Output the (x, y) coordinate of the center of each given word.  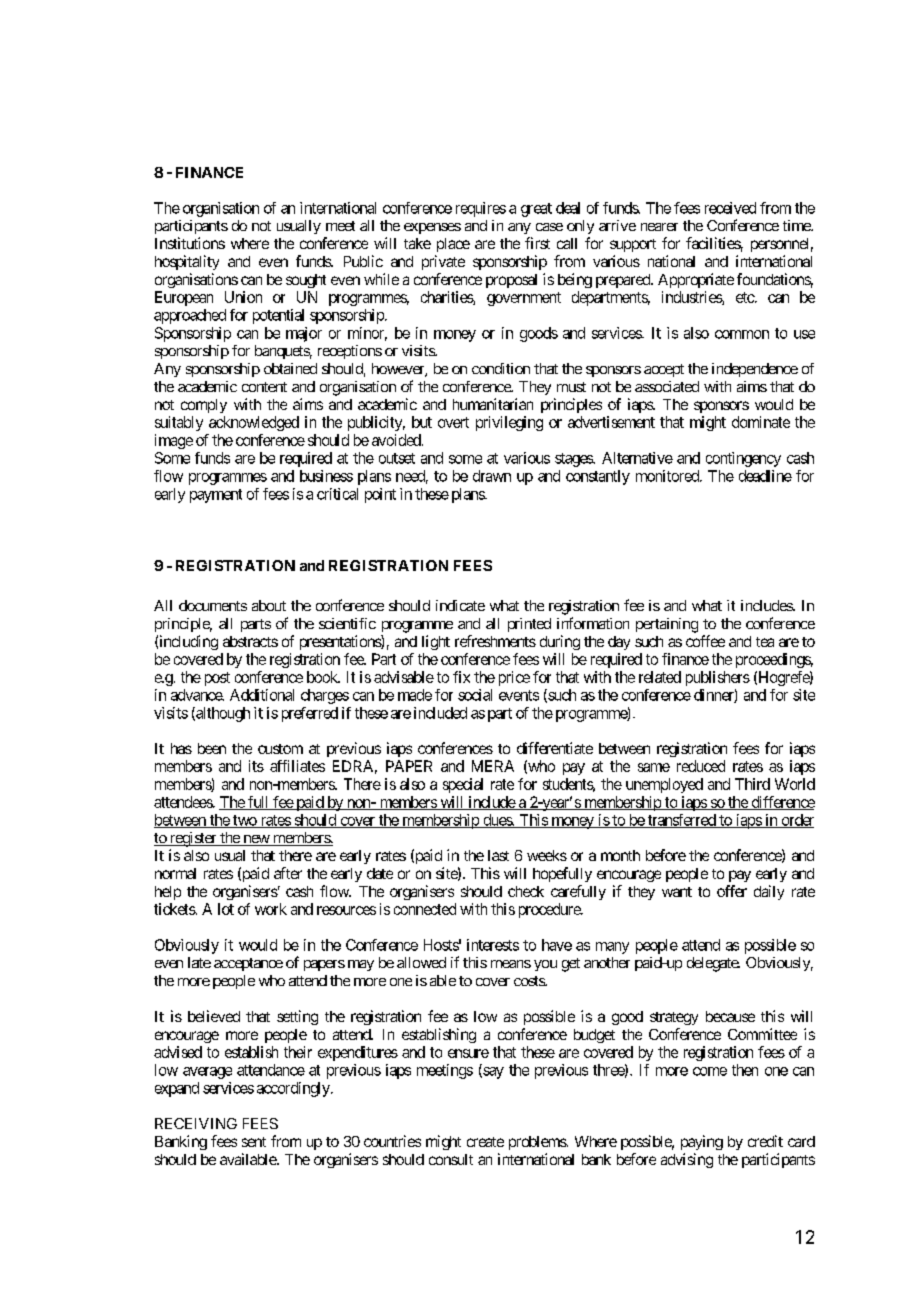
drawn (492, 476)
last (498, 855)
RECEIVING (196, 1123)
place (453, 245)
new (256, 840)
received (730, 208)
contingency (743, 459)
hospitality (187, 262)
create (485, 1142)
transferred (681, 821)
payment (216, 496)
